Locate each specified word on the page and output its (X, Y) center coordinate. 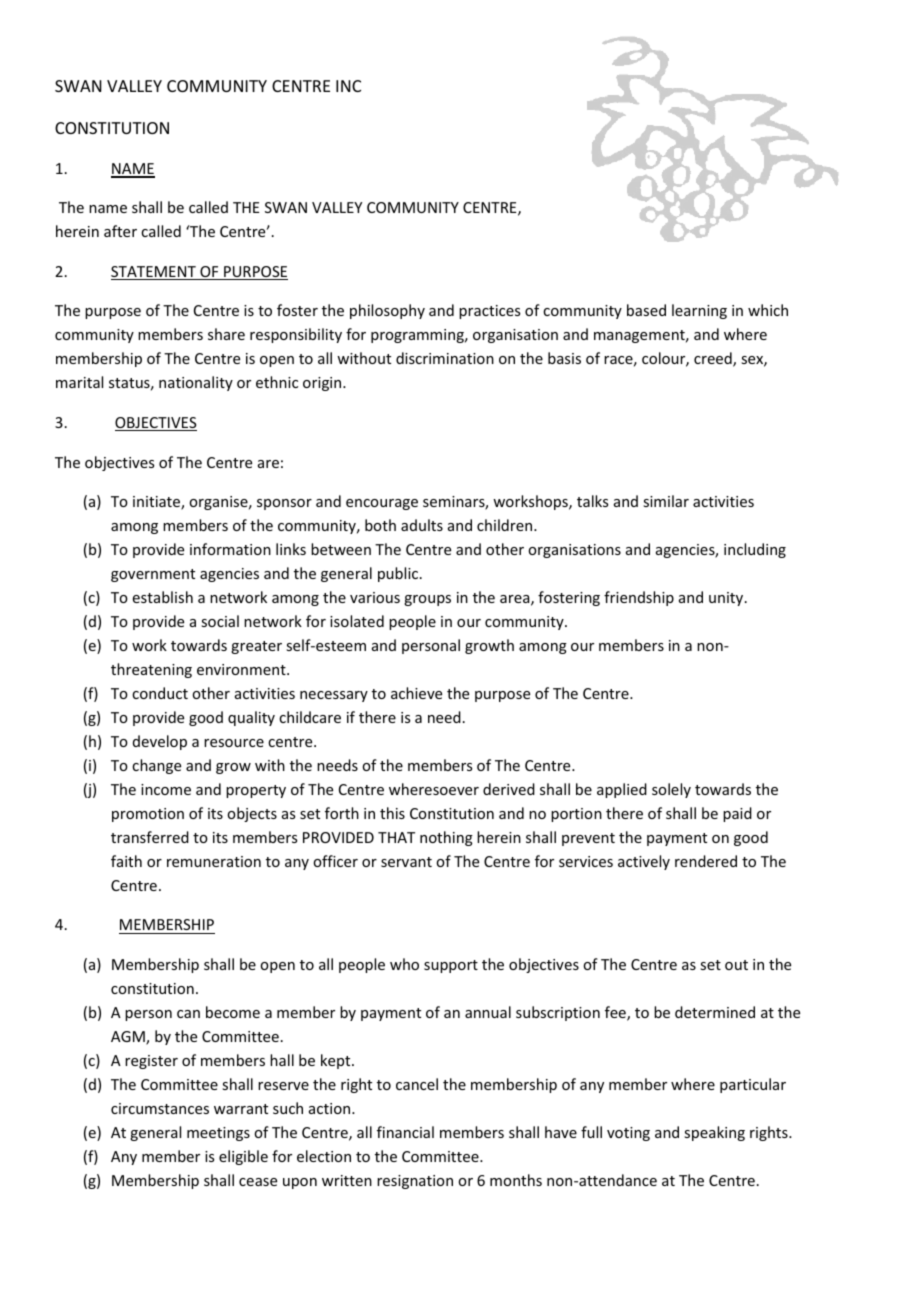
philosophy (387, 311)
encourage (382, 504)
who (404, 964)
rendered (706, 861)
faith (126, 861)
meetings (218, 1134)
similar (666, 501)
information (230, 549)
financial (405, 1132)
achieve (416, 693)
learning (699, 311)
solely (671, 790)
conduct (160, 693)
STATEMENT (154, 273)
